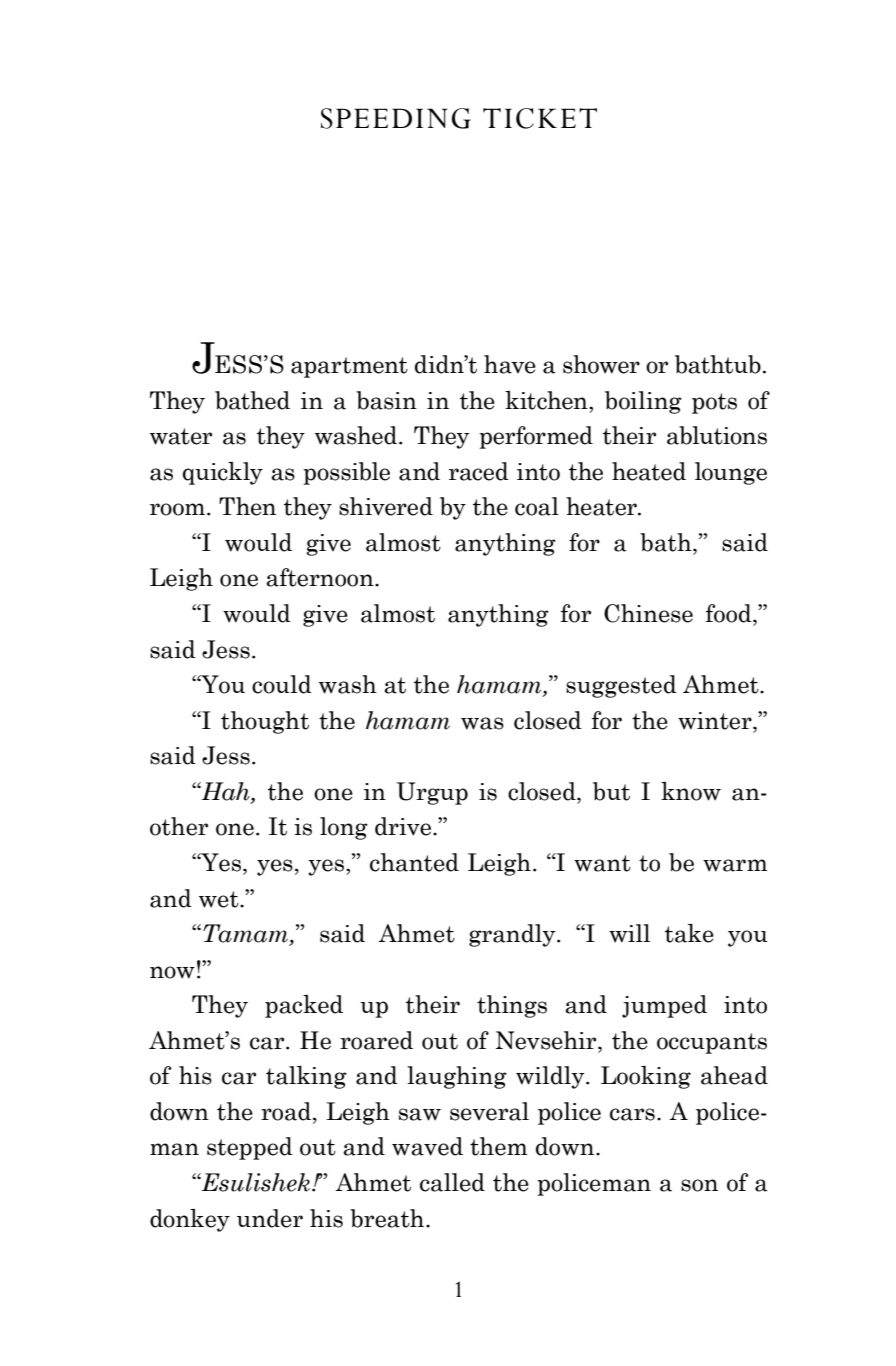 This page has width=896, height=1366. What do you see at coordinates (601, 364) in the page?
I see `shower` at bounding box center [601, 364].
